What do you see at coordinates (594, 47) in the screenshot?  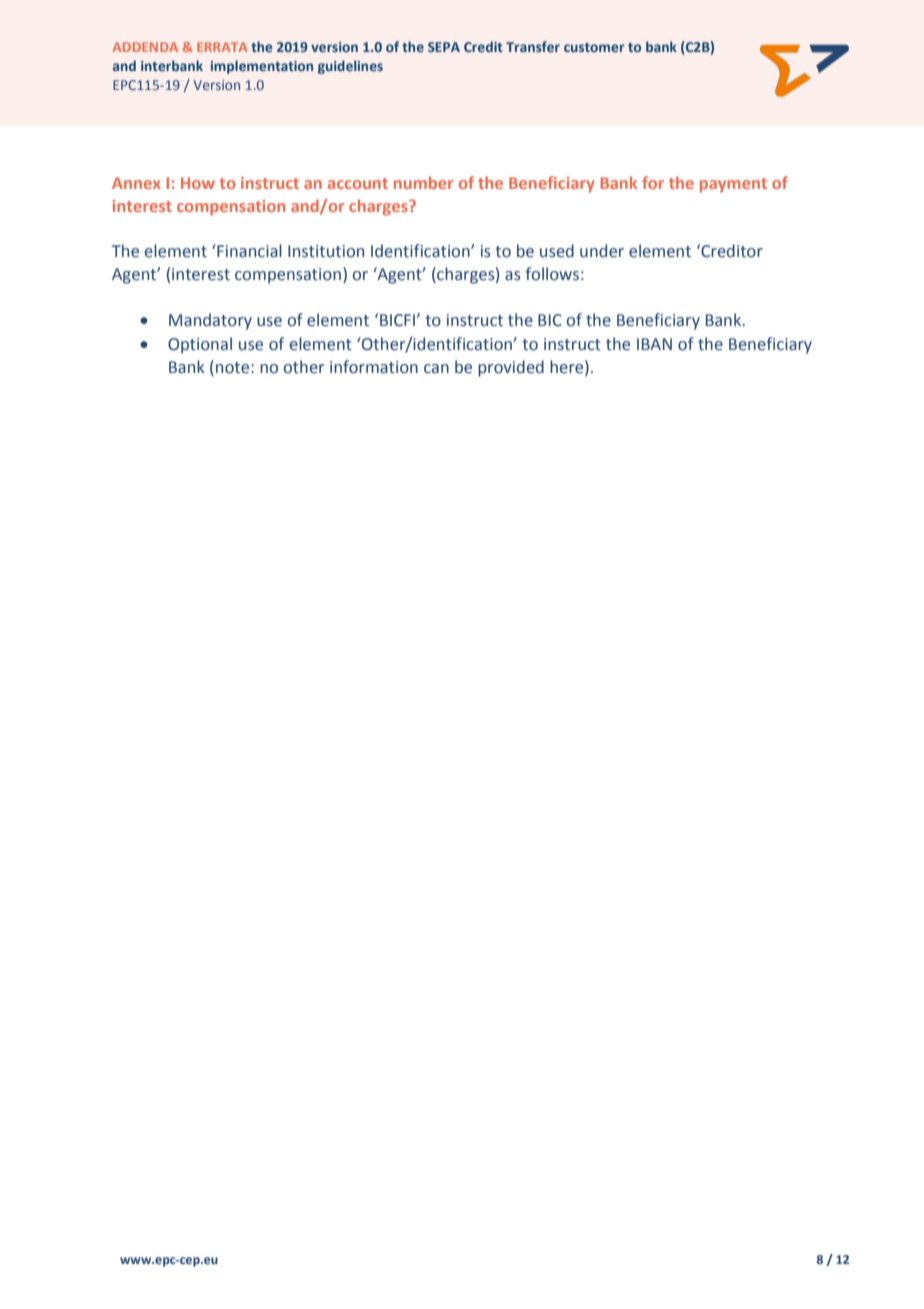 I see `customer` at bounding box center [594, 47].
